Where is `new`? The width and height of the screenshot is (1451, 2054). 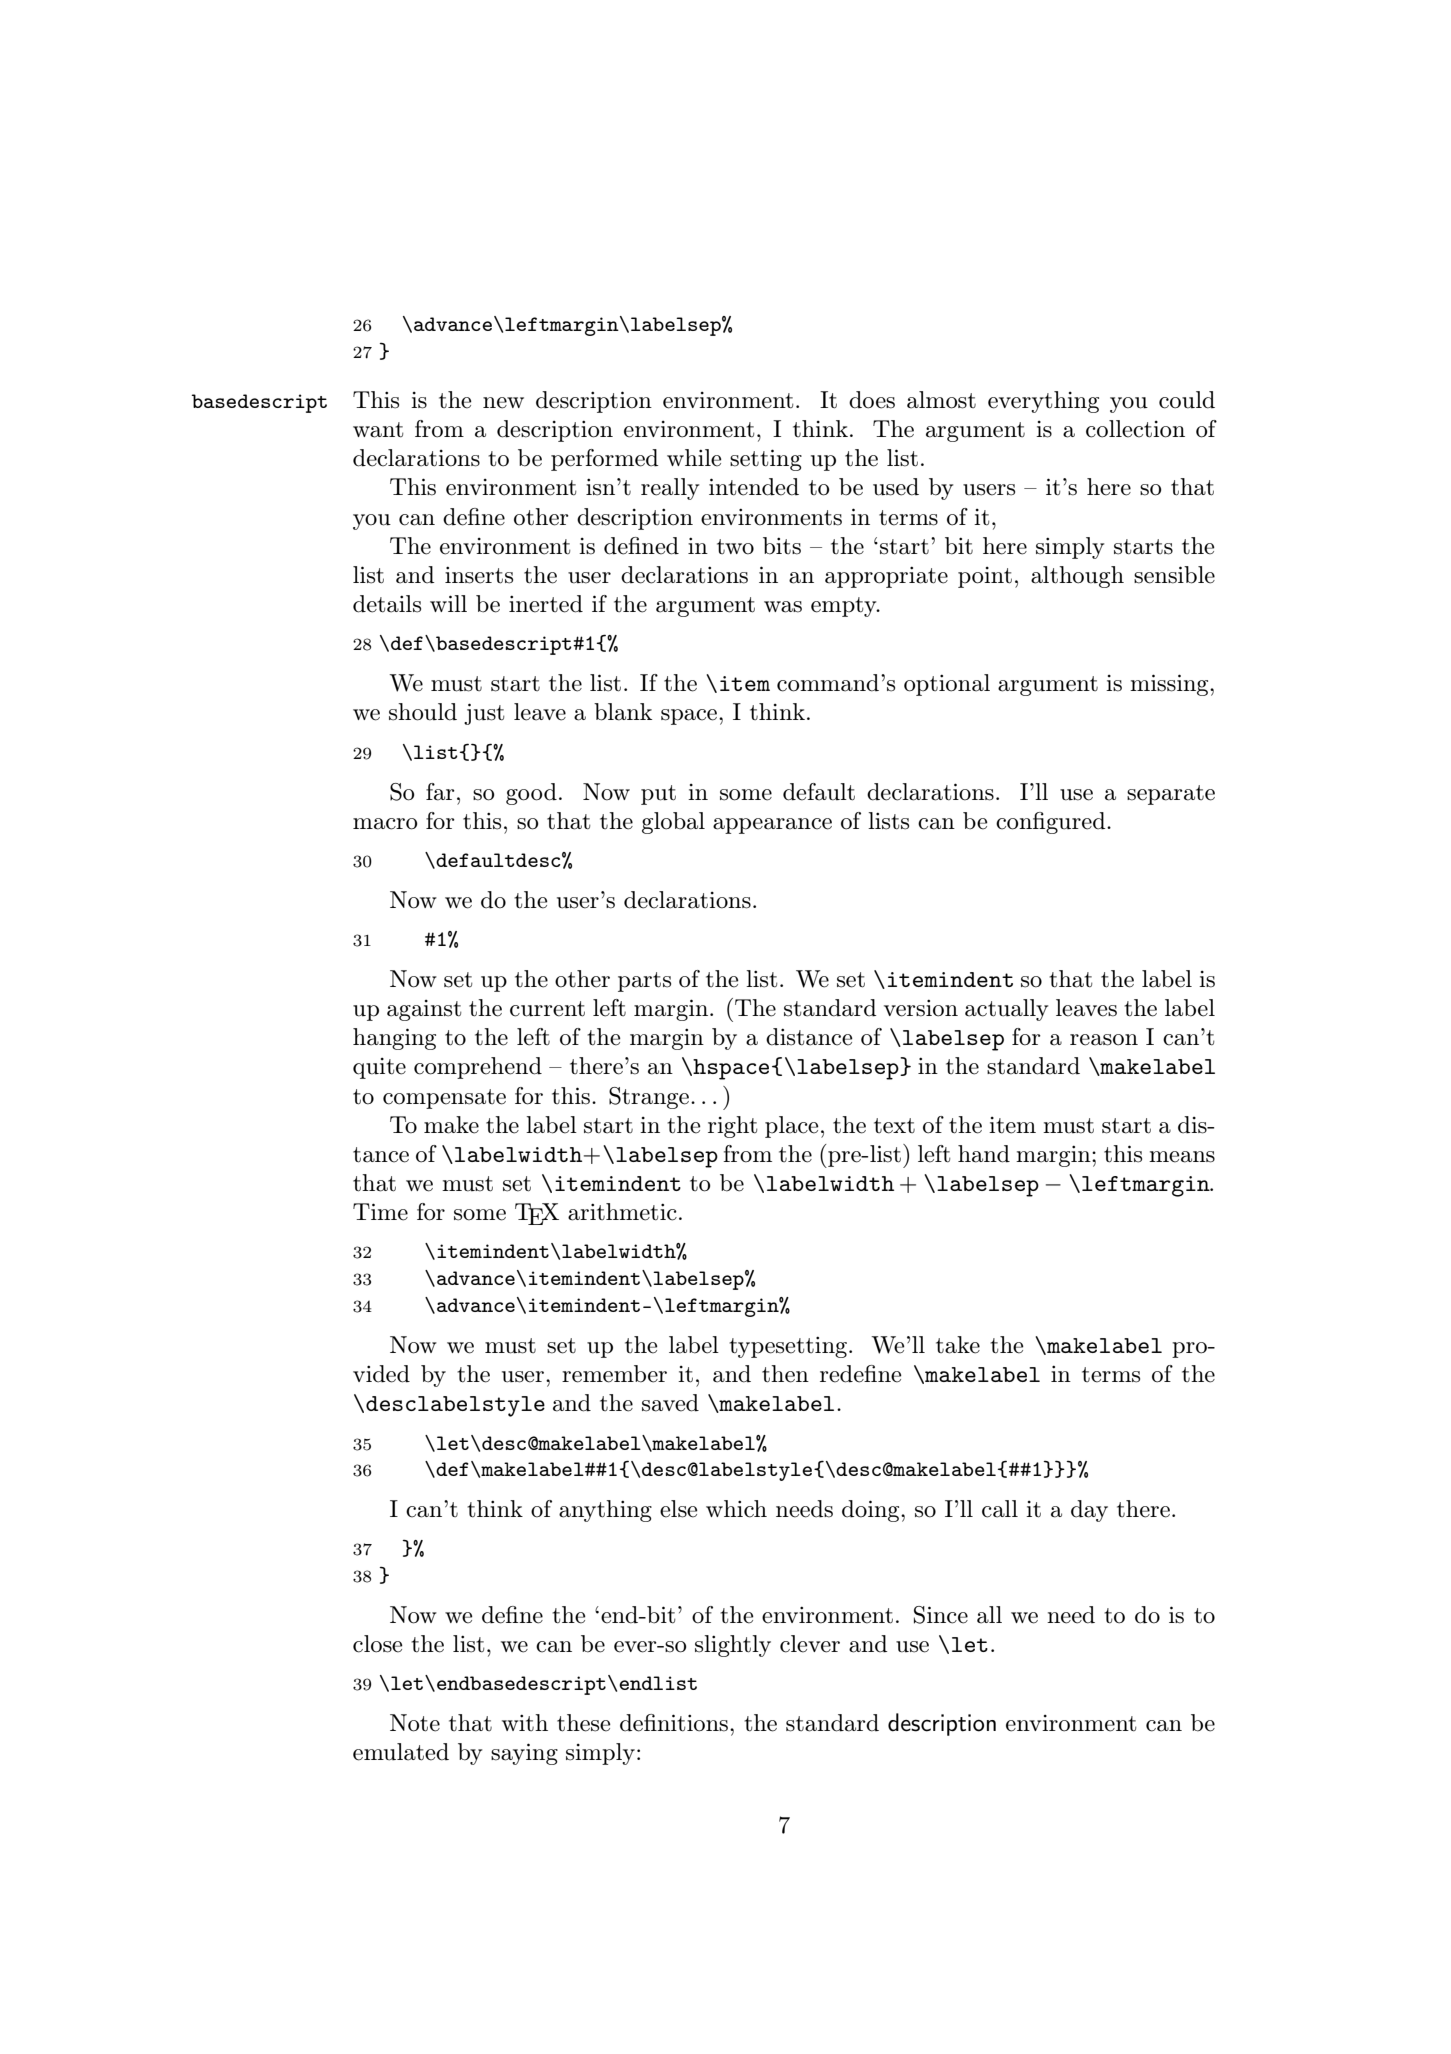
new is located at coordinates (503, 403).
